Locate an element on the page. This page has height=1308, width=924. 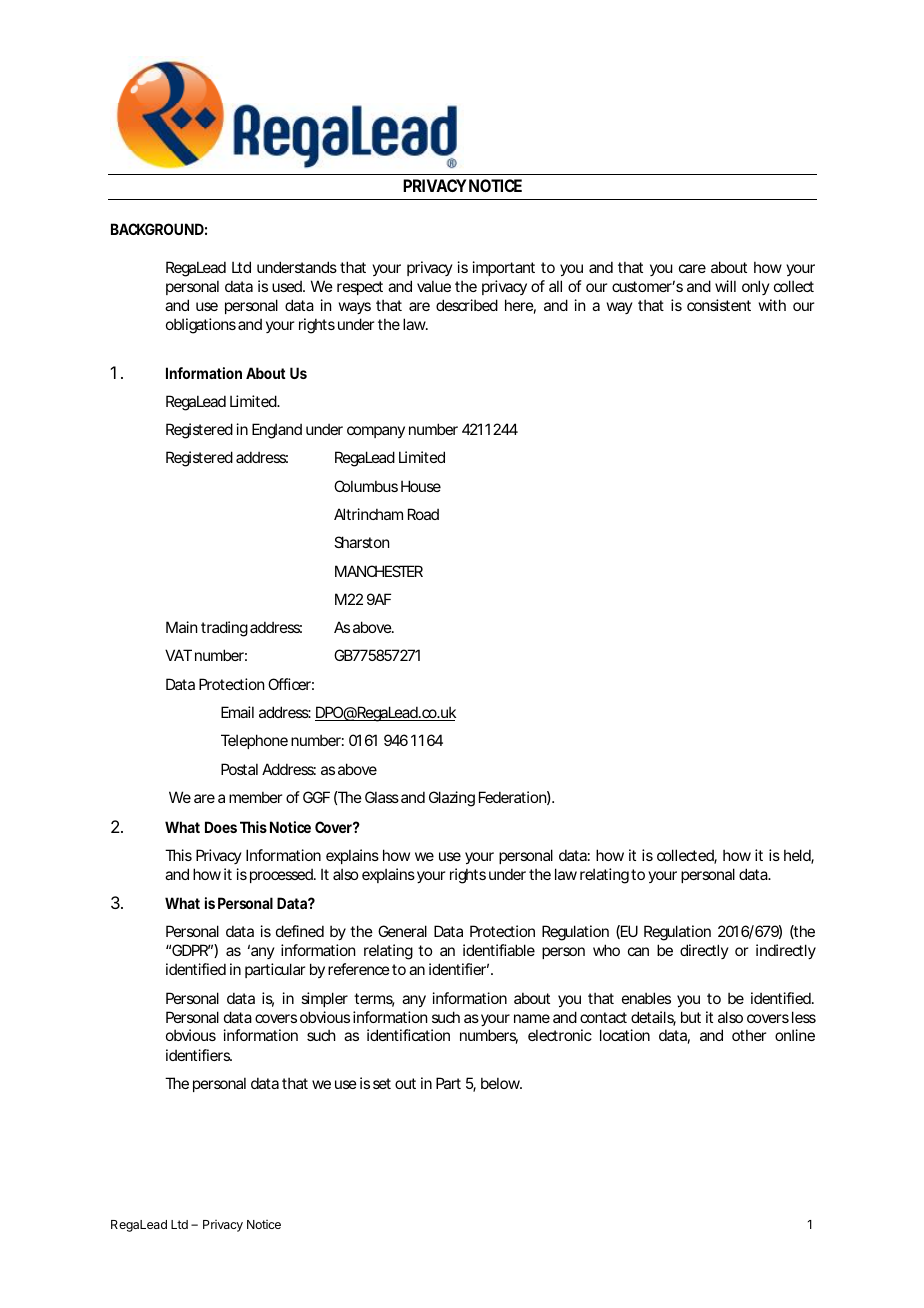
member is located at coordinates (255, 797).
